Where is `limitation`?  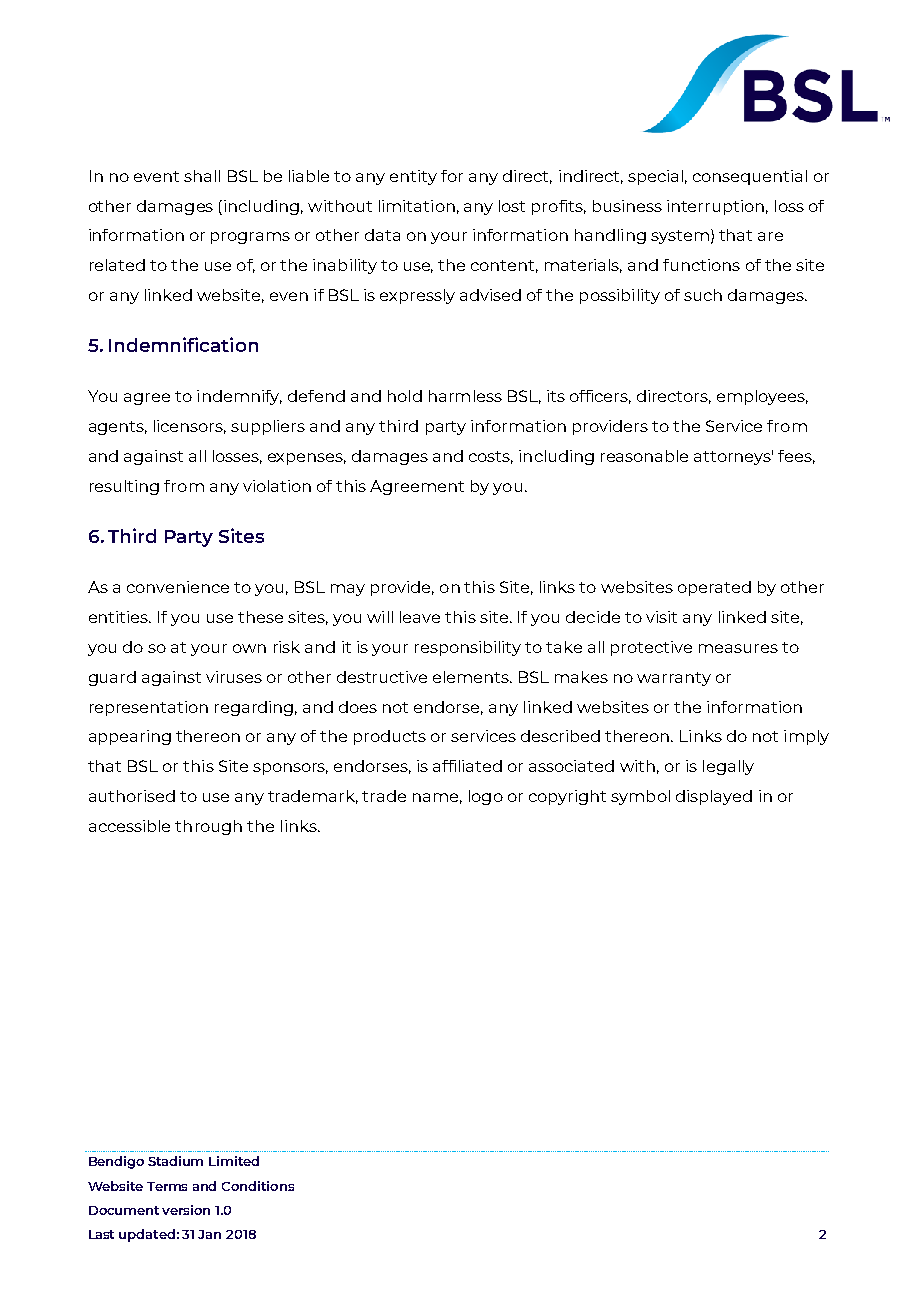
limitation is located at coordinates (417, 206).
